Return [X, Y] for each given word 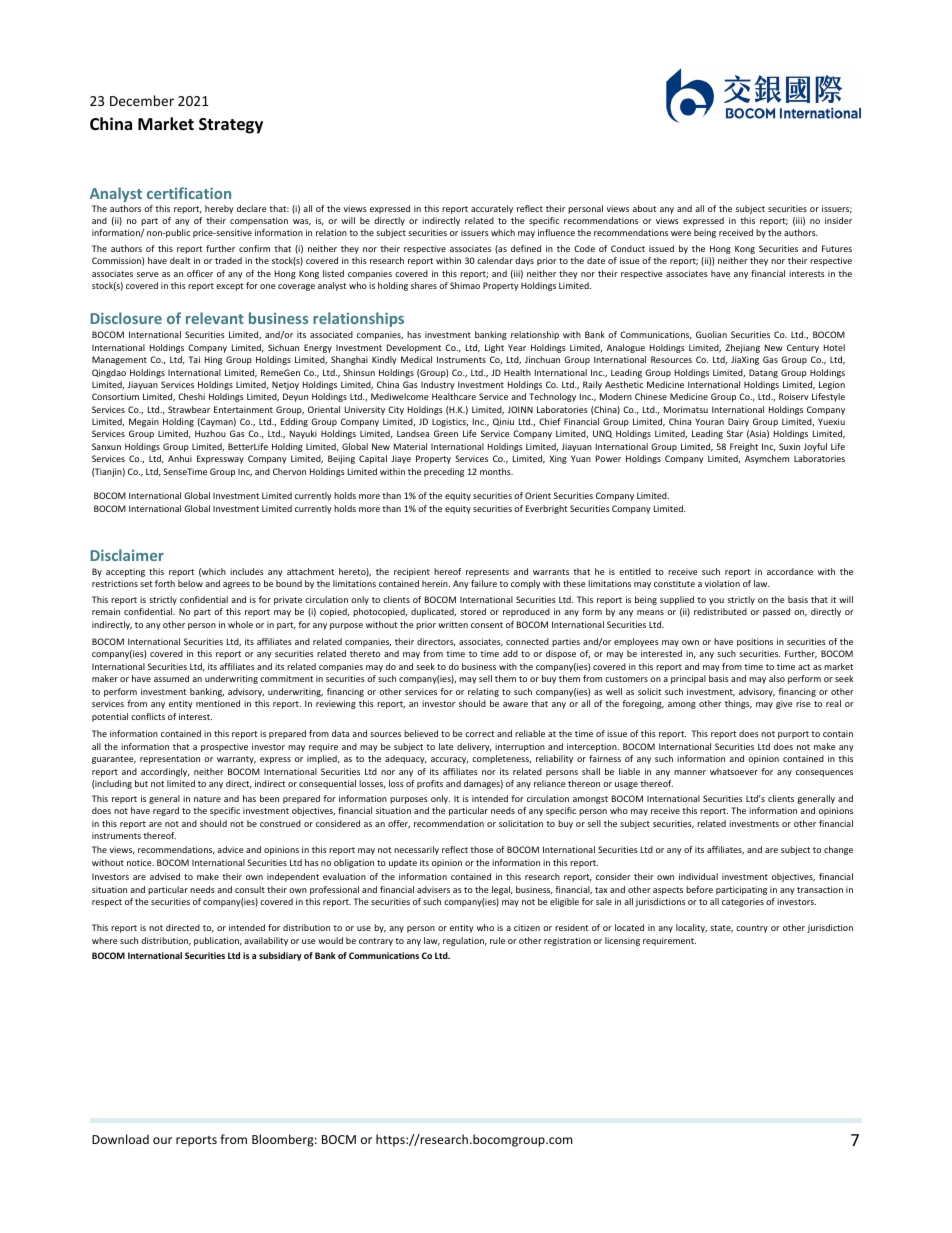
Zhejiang [743, 348]
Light [494, 348]
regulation [464, 941]
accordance [790, 571]
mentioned [218, 703]
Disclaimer [127, 555]
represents [487, 573]
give [784, 704]
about [645, 208]
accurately [492, 209]
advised [165, 876]
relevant [215, 318]
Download [120, 1139]
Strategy [231, 126]
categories [743, 902]
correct [480, 734]
